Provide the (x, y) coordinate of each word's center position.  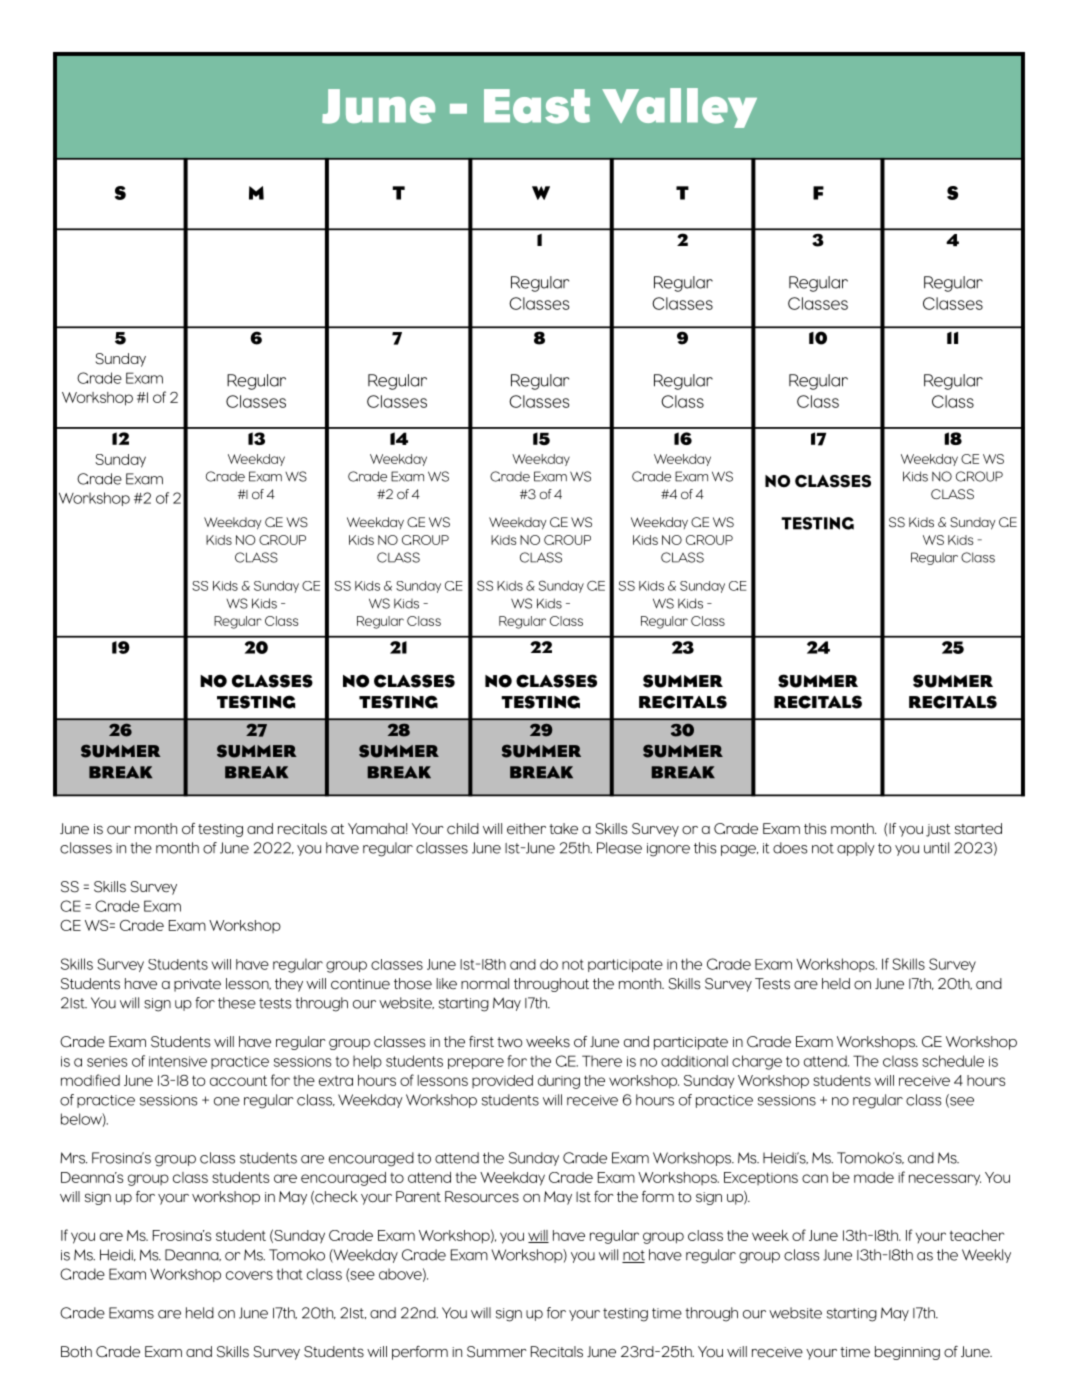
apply (856, 849)
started (978, 829)
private (197, 985)
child (463, 829)
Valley (679, 108)
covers (249, 1275)
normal (485, 984)
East (537, 106)
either (526, 829)
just (938, 830)
